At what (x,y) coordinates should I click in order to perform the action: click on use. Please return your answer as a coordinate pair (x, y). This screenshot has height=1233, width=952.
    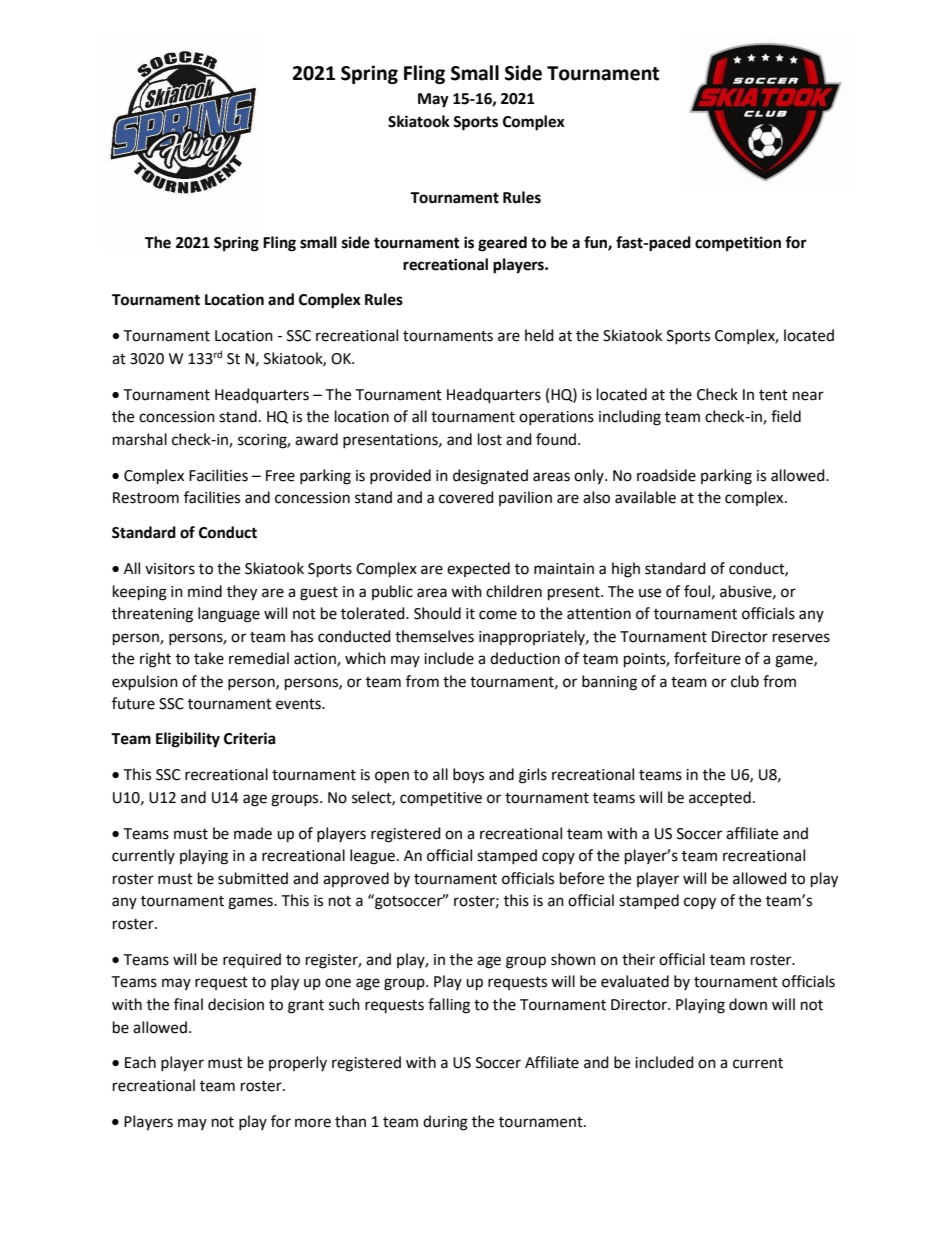
    Looking at the image, I should click on (650, 593).
